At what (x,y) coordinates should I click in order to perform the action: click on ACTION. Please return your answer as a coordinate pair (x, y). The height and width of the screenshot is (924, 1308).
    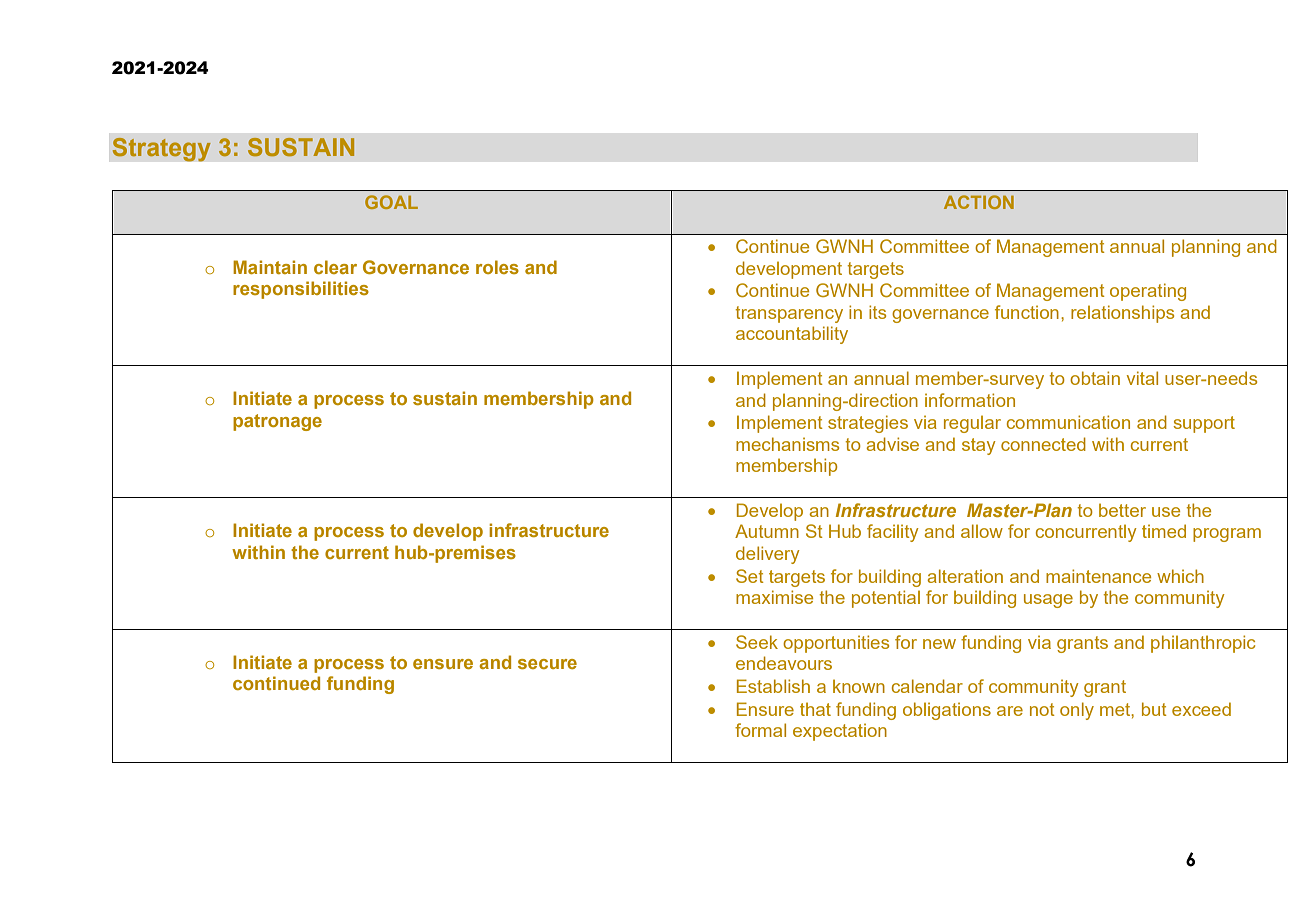
    Looking at the image, I should click on (979, 202).
